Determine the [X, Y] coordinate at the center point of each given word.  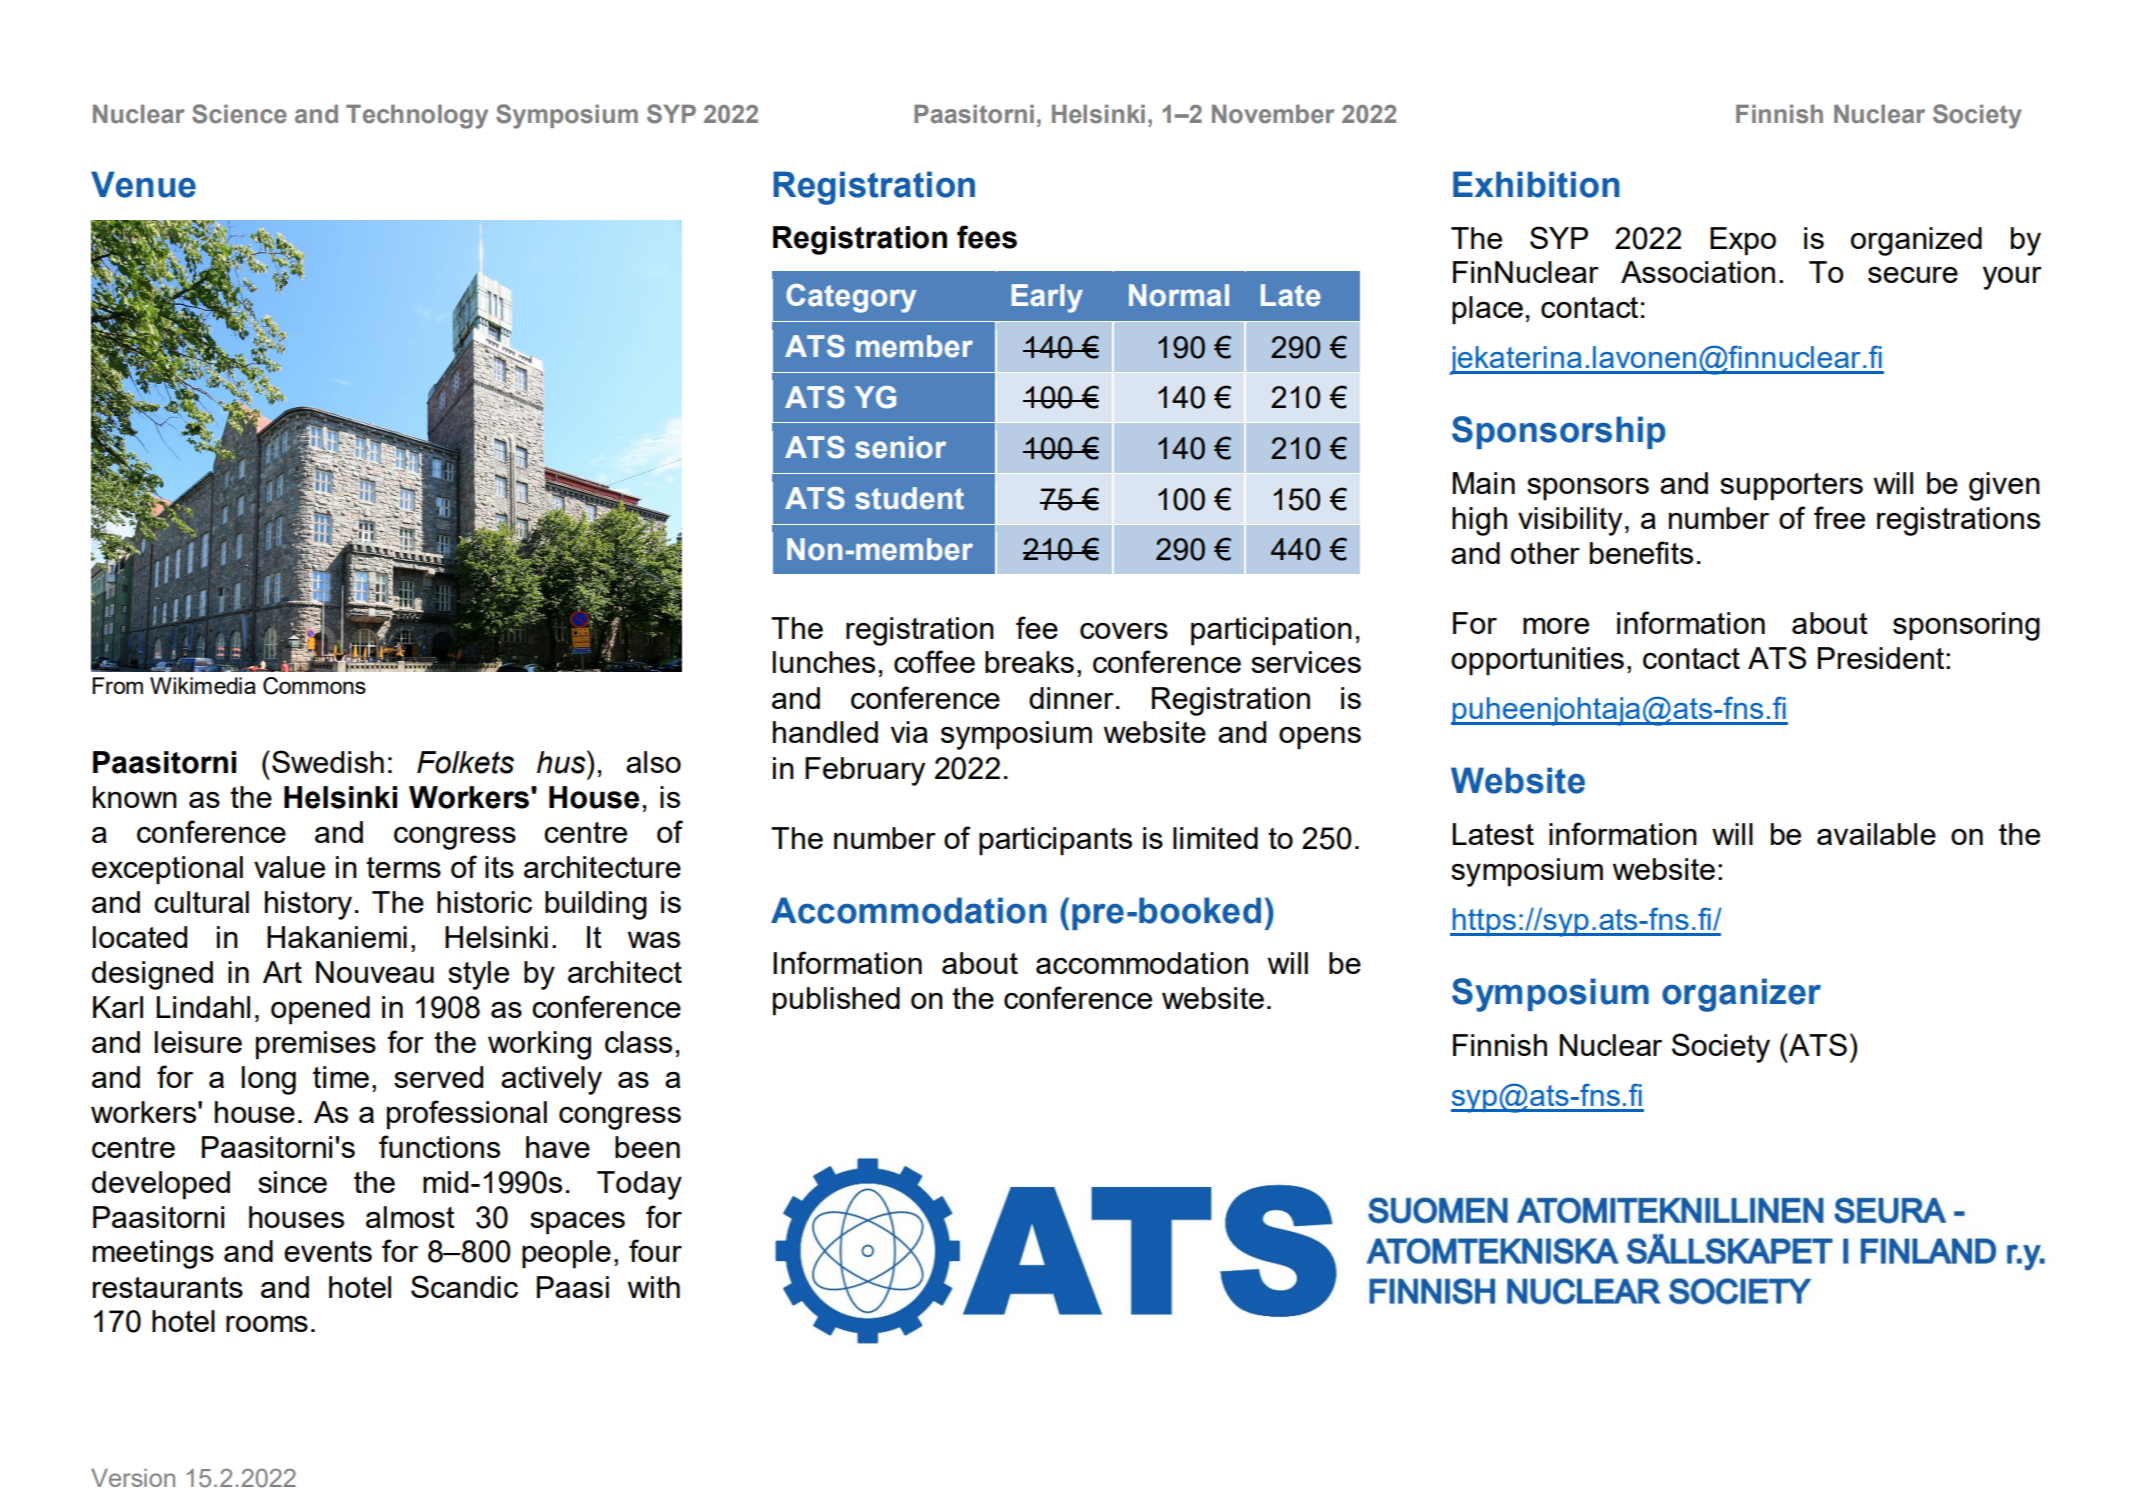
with [654, 1287]
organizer [1741, 995]
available [1876, 834]
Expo [1743, 241]
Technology [417, 116]
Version [133, 1477]
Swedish [328, 761]
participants [1055, 841]
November [1273, 114]
